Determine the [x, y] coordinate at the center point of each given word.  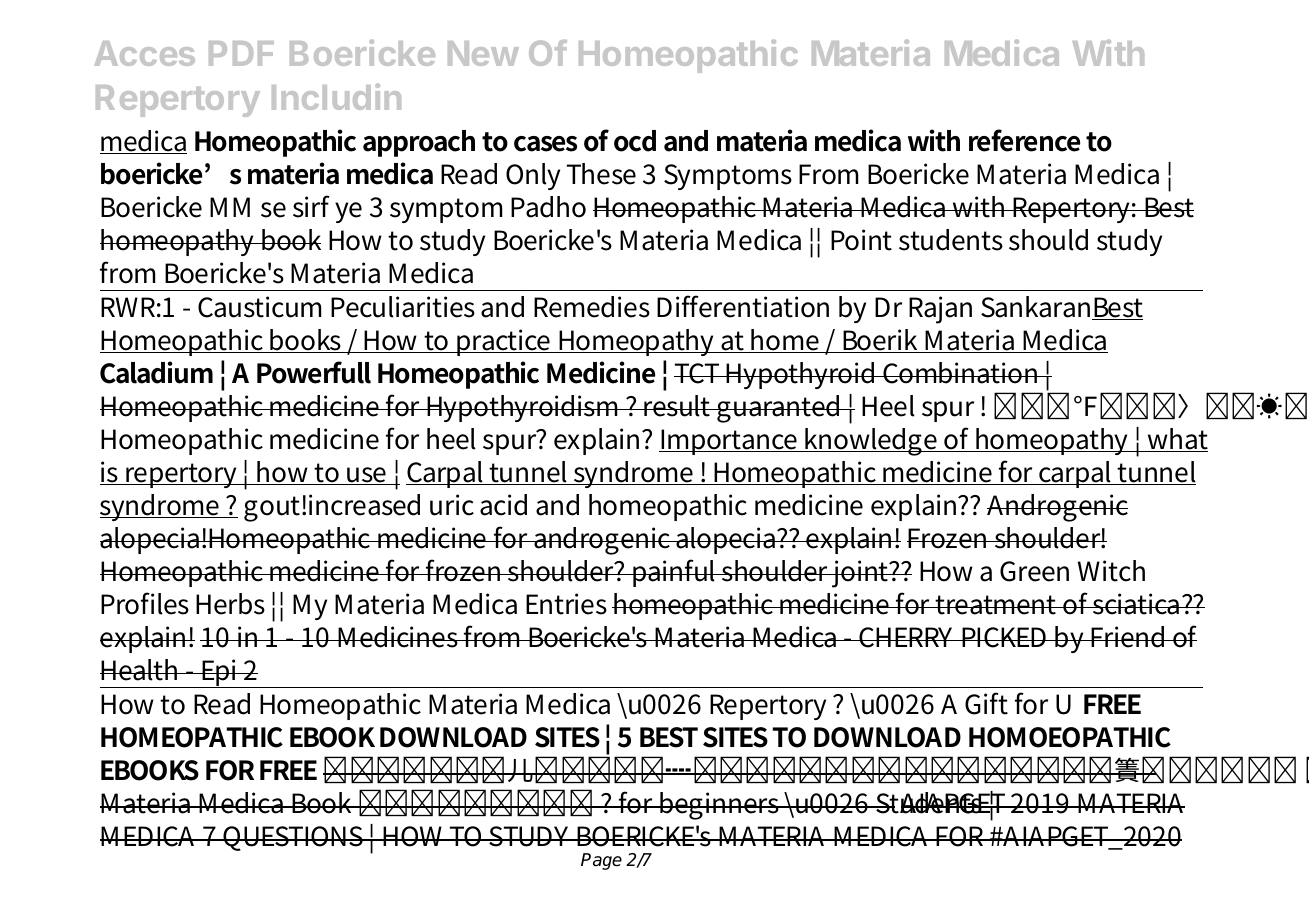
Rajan [940, 310]
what [1177, 440]
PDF [241, 53]
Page [601, 861]
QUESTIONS [294, 838]
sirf [311, 206]
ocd [635, 141]
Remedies [592, 307]
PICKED [1004, 637]
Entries [566, 604]
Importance [729, 442]
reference [1024, 140]
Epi [219, 673]
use [367, 476]
